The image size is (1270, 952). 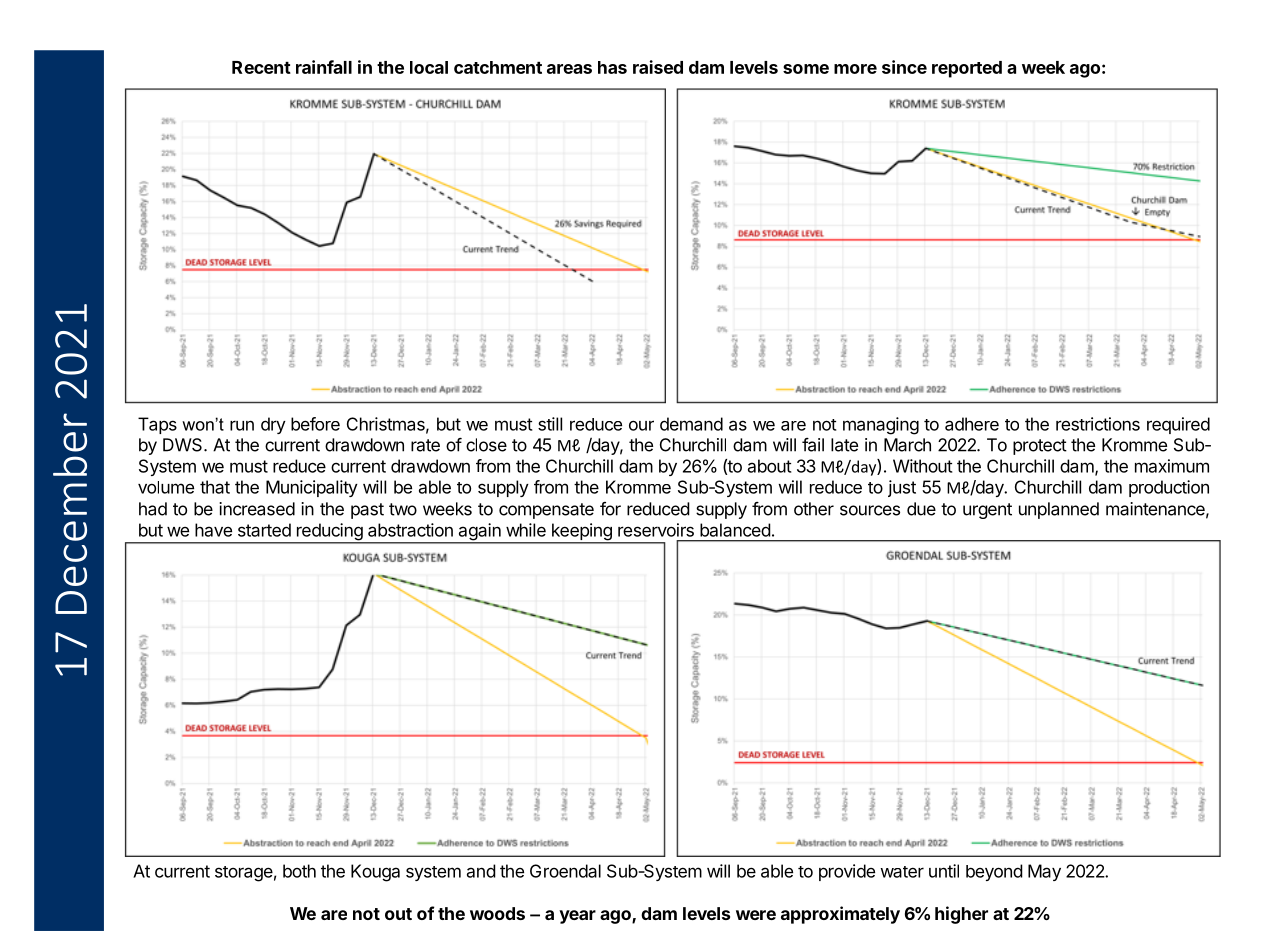 I want to click on Municipality, so click(x=312, y=488).
